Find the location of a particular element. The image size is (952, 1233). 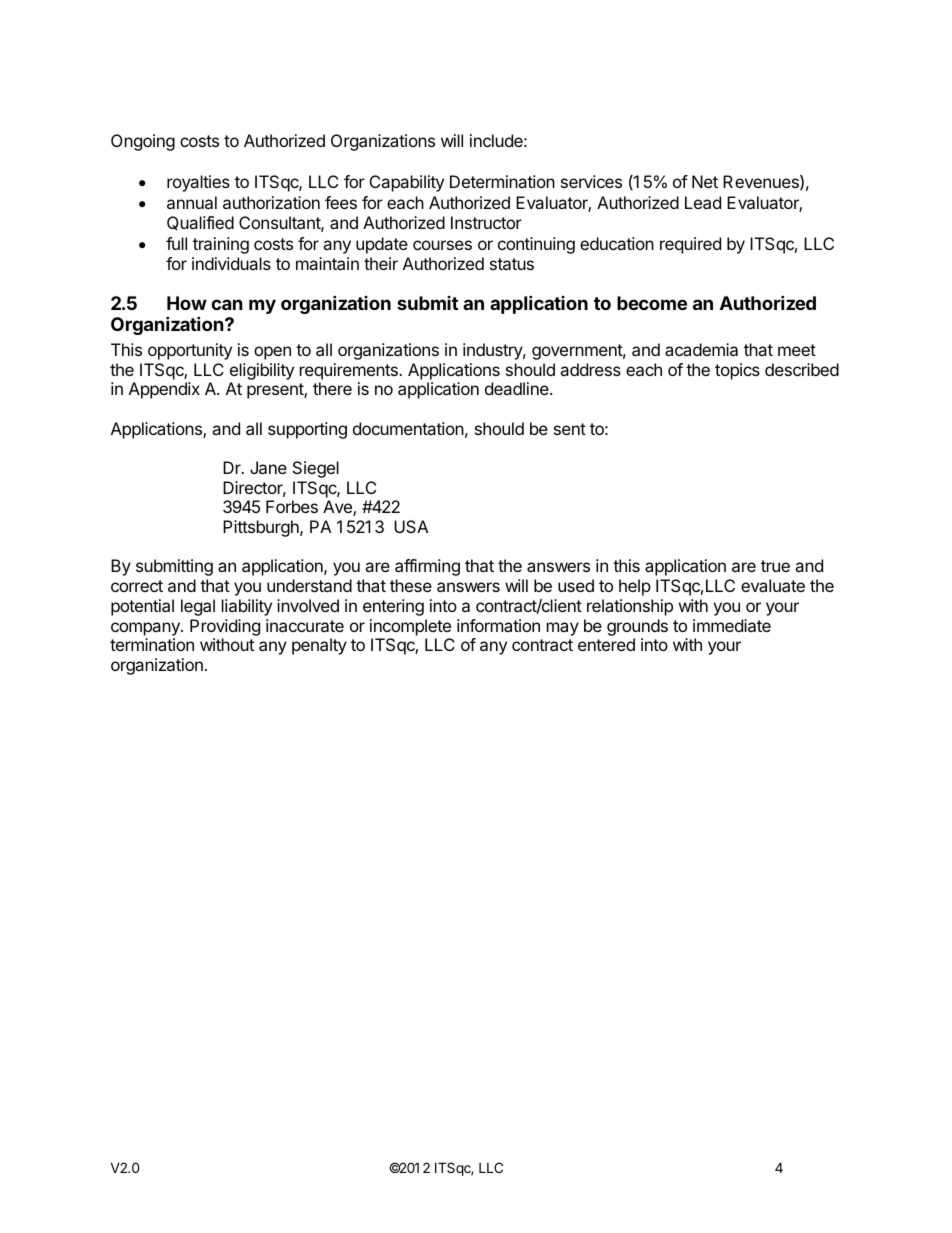

USA is located at coordinates (411, 526).
